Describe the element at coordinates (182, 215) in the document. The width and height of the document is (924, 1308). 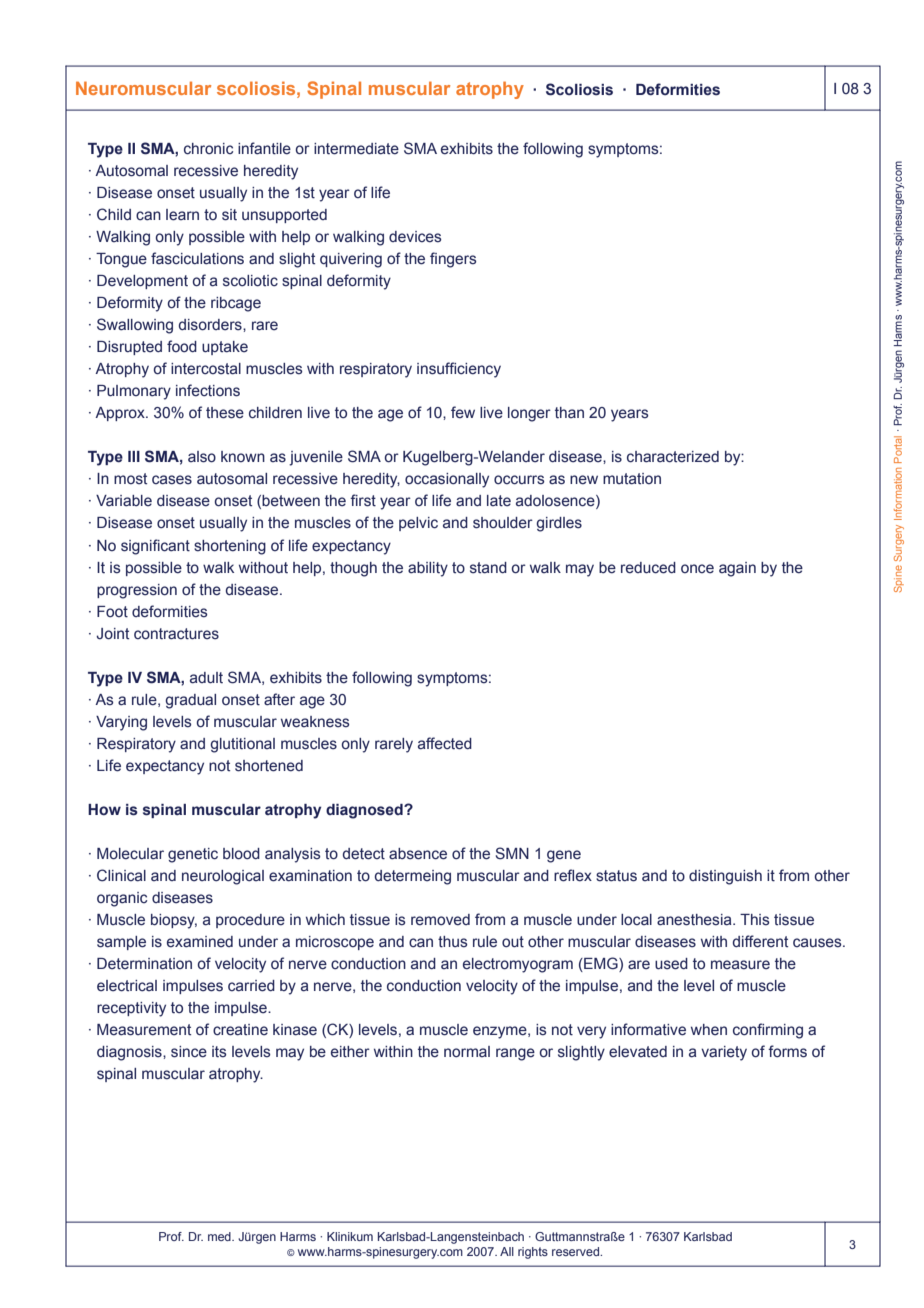
I see `learn` at that location.
